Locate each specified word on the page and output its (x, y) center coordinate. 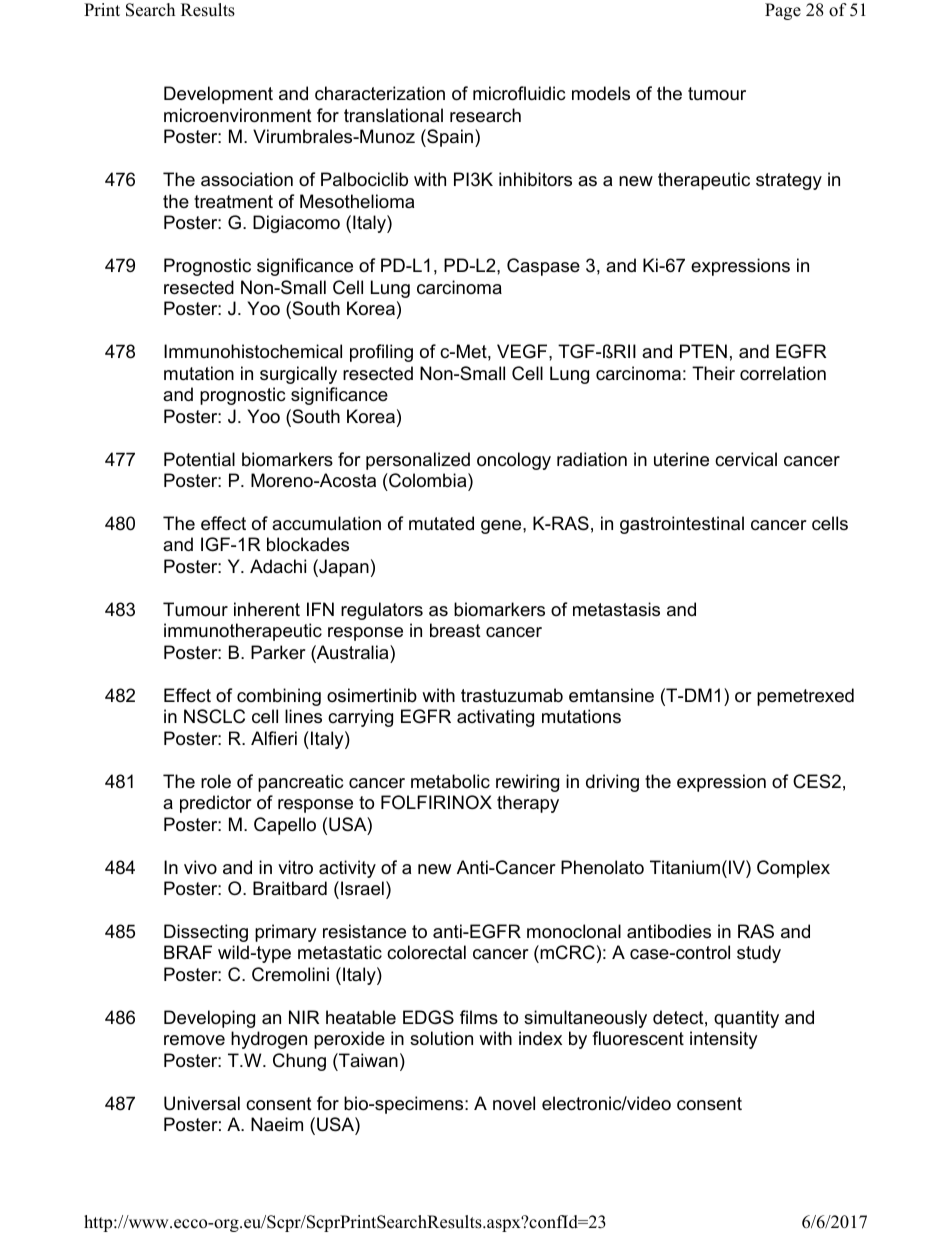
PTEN (703, 351)
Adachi (278, 566)
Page (783, 11)
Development (218, 95)
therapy (528, 804)
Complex (793, 869)
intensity (724, 1040)
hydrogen (269, 1040)
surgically (298, 375)
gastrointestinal (682, 525)
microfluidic (519, 93)
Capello (285, 826)
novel (514, 1103)
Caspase (543, 267)
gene (502, 527)
